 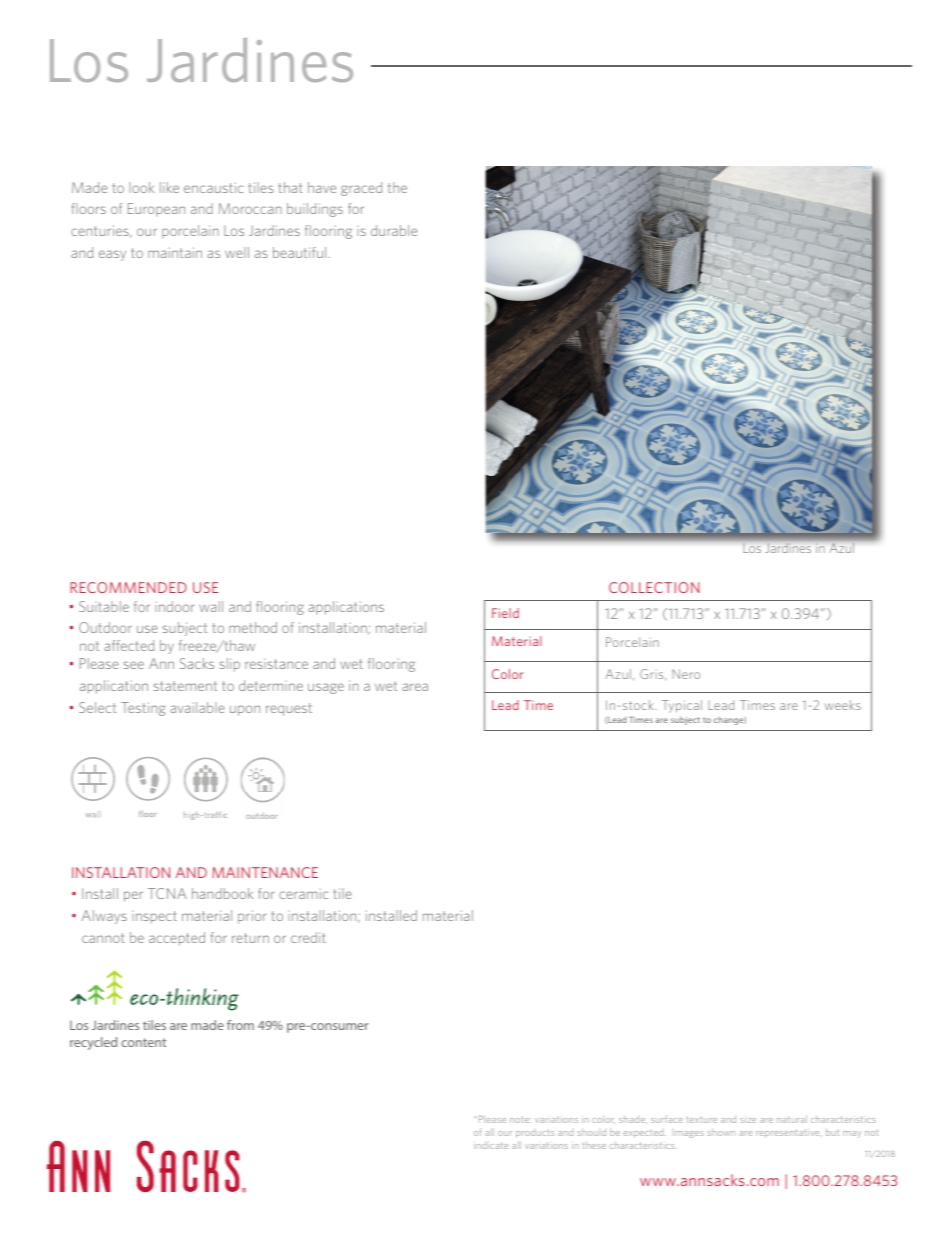 What do you see at coordinates (682, 706) in the screenshot?
I see `Typical` at bounding box center [682, 706].
